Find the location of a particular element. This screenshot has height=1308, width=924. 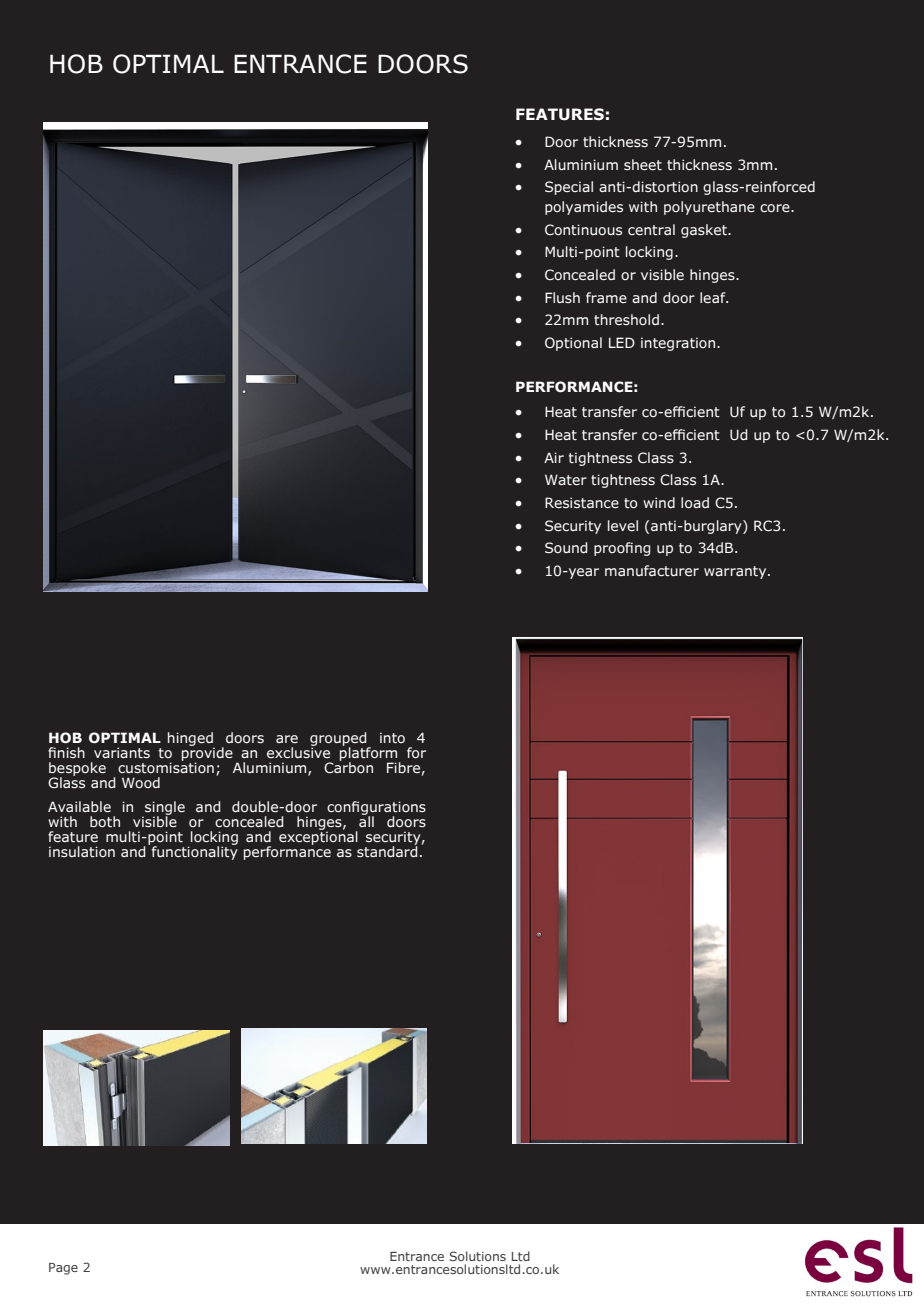

exceptional is located at coordinates (318, 837).
